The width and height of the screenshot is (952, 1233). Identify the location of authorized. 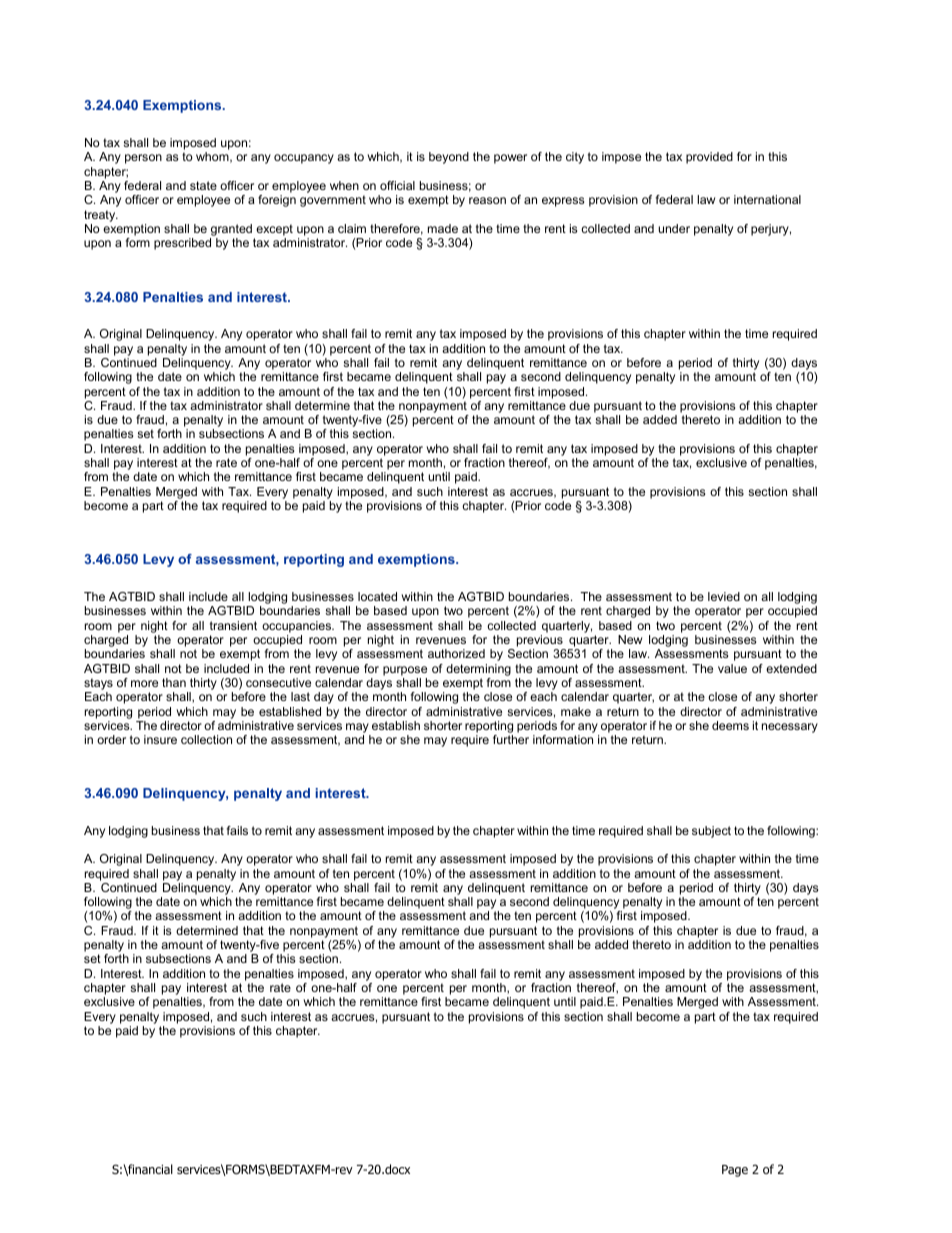
(456, 653).
